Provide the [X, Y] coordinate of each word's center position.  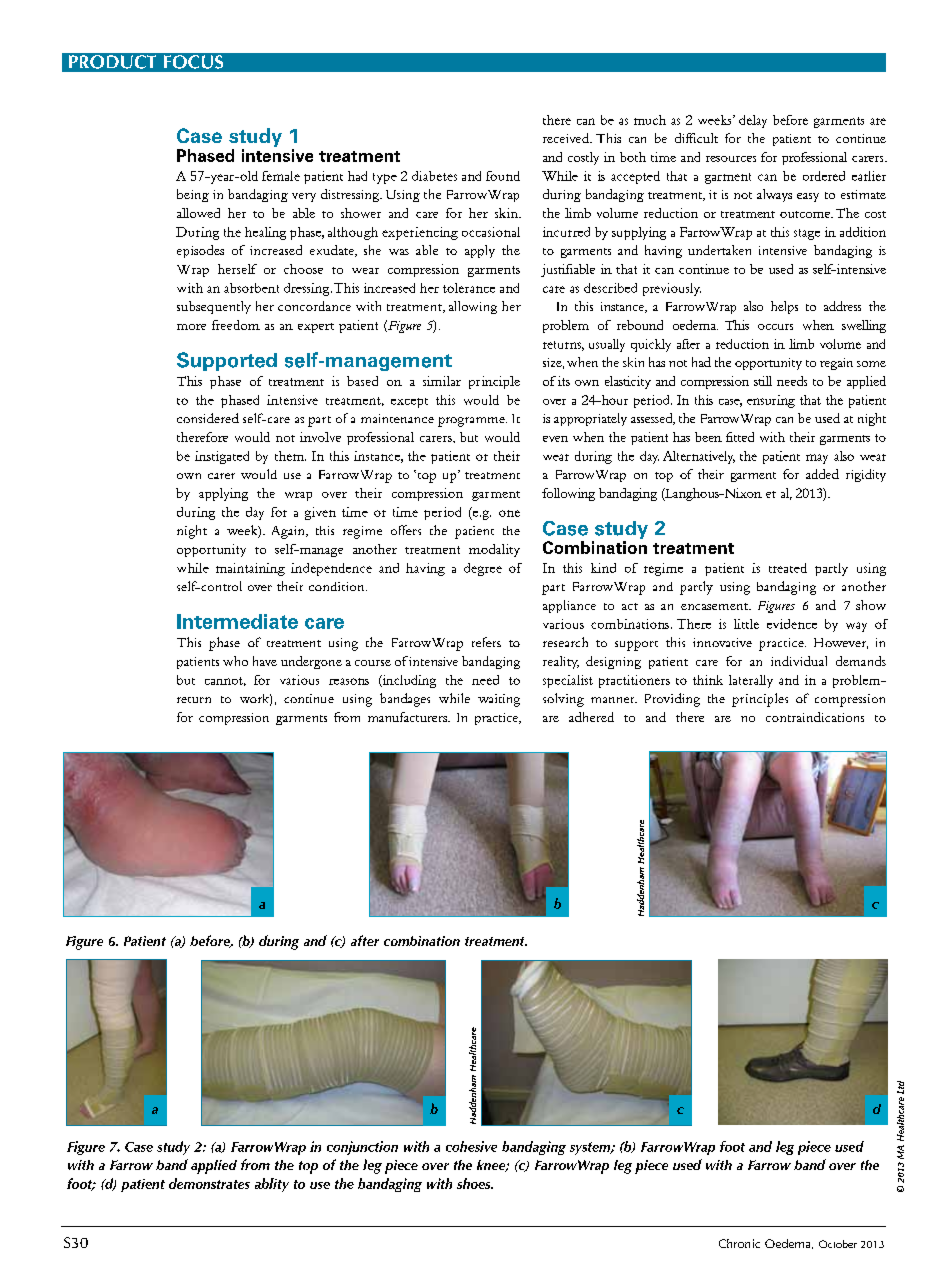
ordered [824, 176]
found [503, 176]
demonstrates [209, 1183]
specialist [568, 681]
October [838, 1244]
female [281, 176]
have [265, 661]
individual [799, 661]
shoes [475, 1183]
